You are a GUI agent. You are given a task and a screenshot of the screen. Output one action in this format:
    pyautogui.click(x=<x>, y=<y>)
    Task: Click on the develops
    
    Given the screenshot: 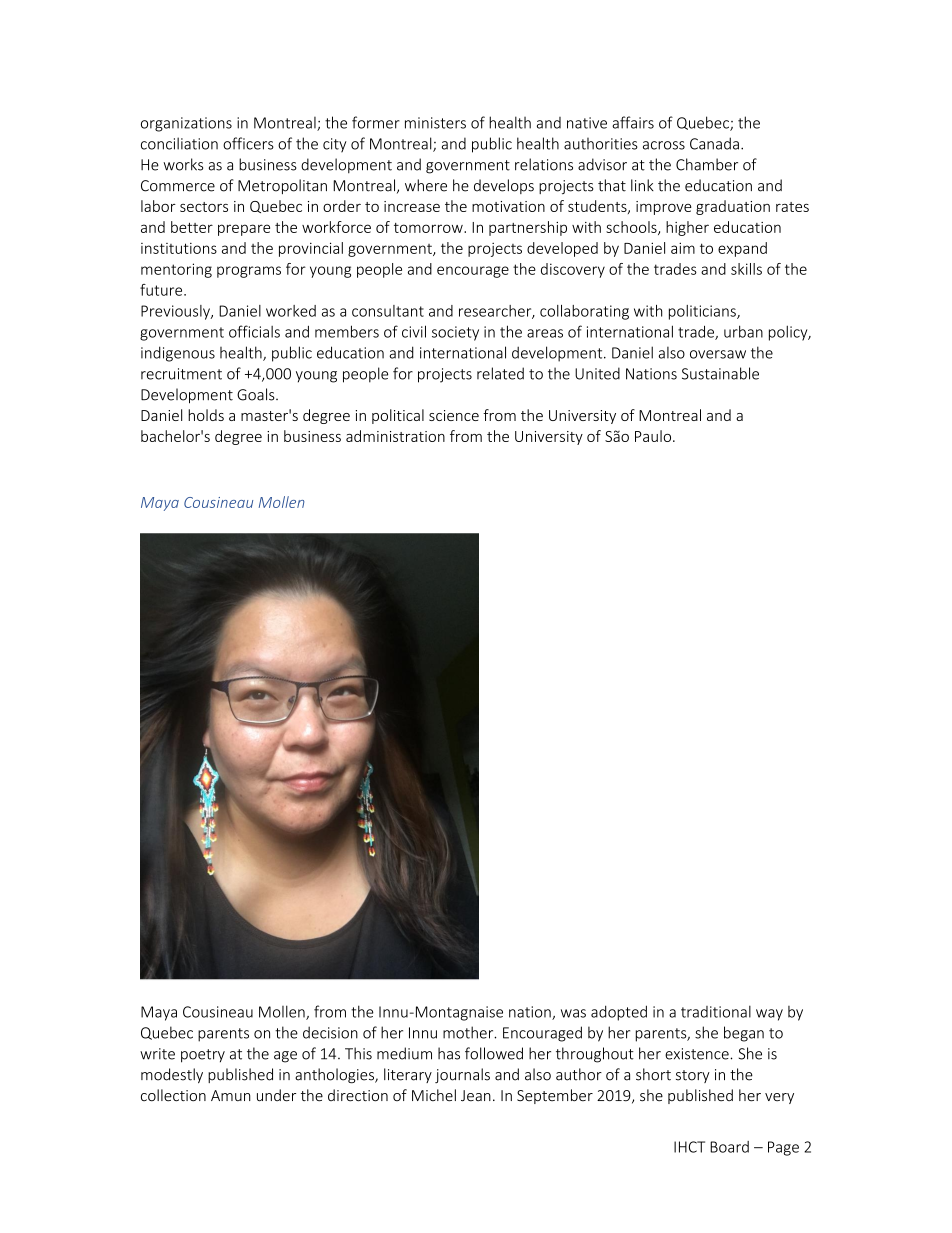 What is the action you would take?
    pyautogui.click(x=504, y=186)
